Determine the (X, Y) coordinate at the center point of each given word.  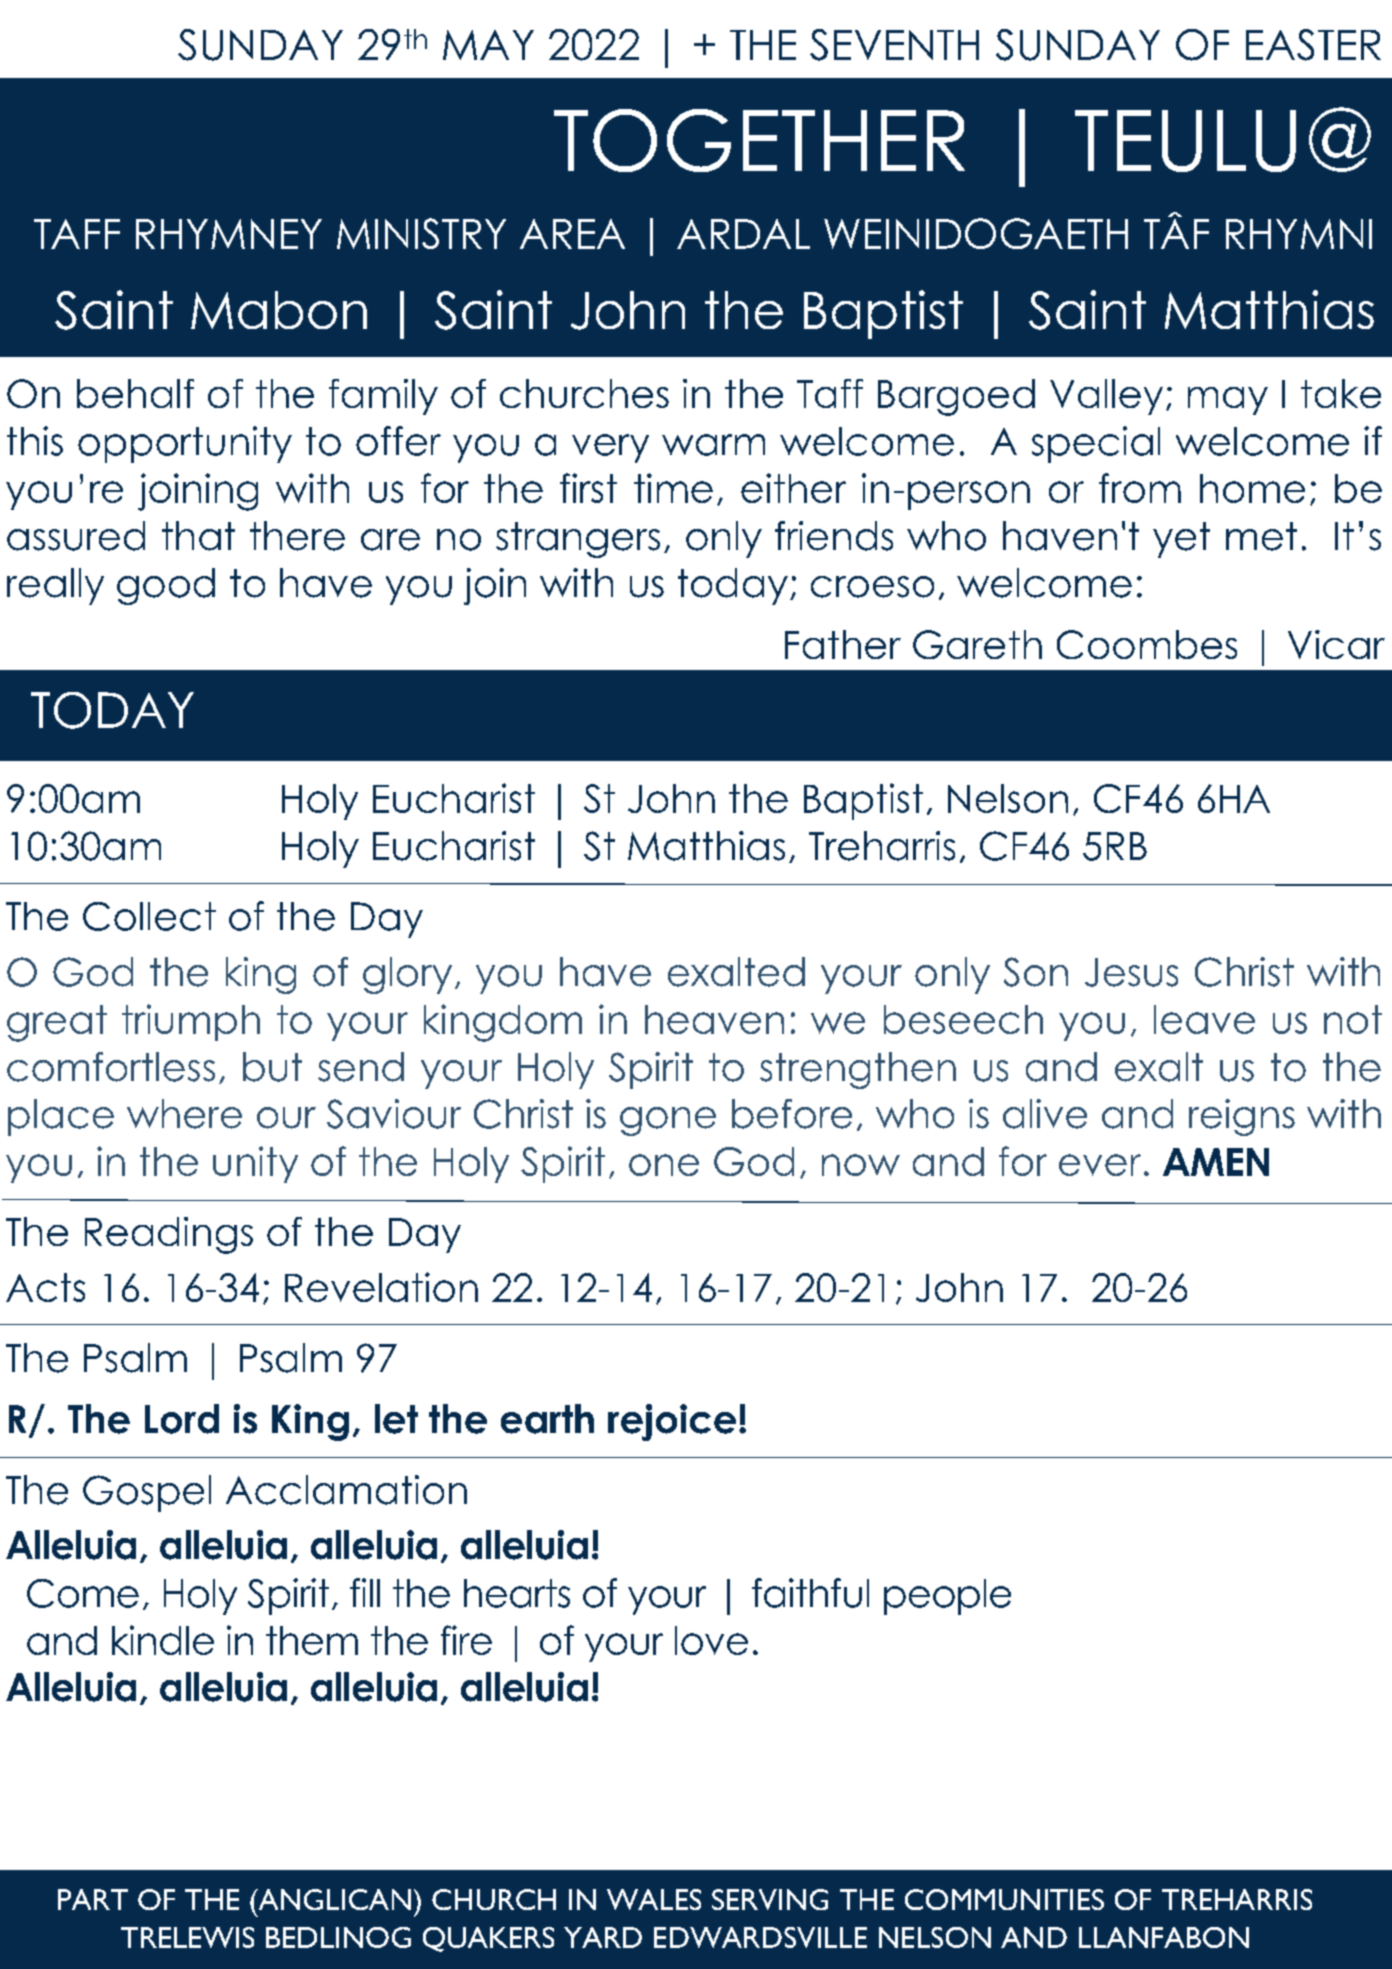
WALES (654, 1899)
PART (93, 1899)
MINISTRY (421, 233)
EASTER (1313, 45)
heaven (714, 1019)
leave (1204, 1019)
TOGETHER (759, 140)
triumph (191, 1022)
